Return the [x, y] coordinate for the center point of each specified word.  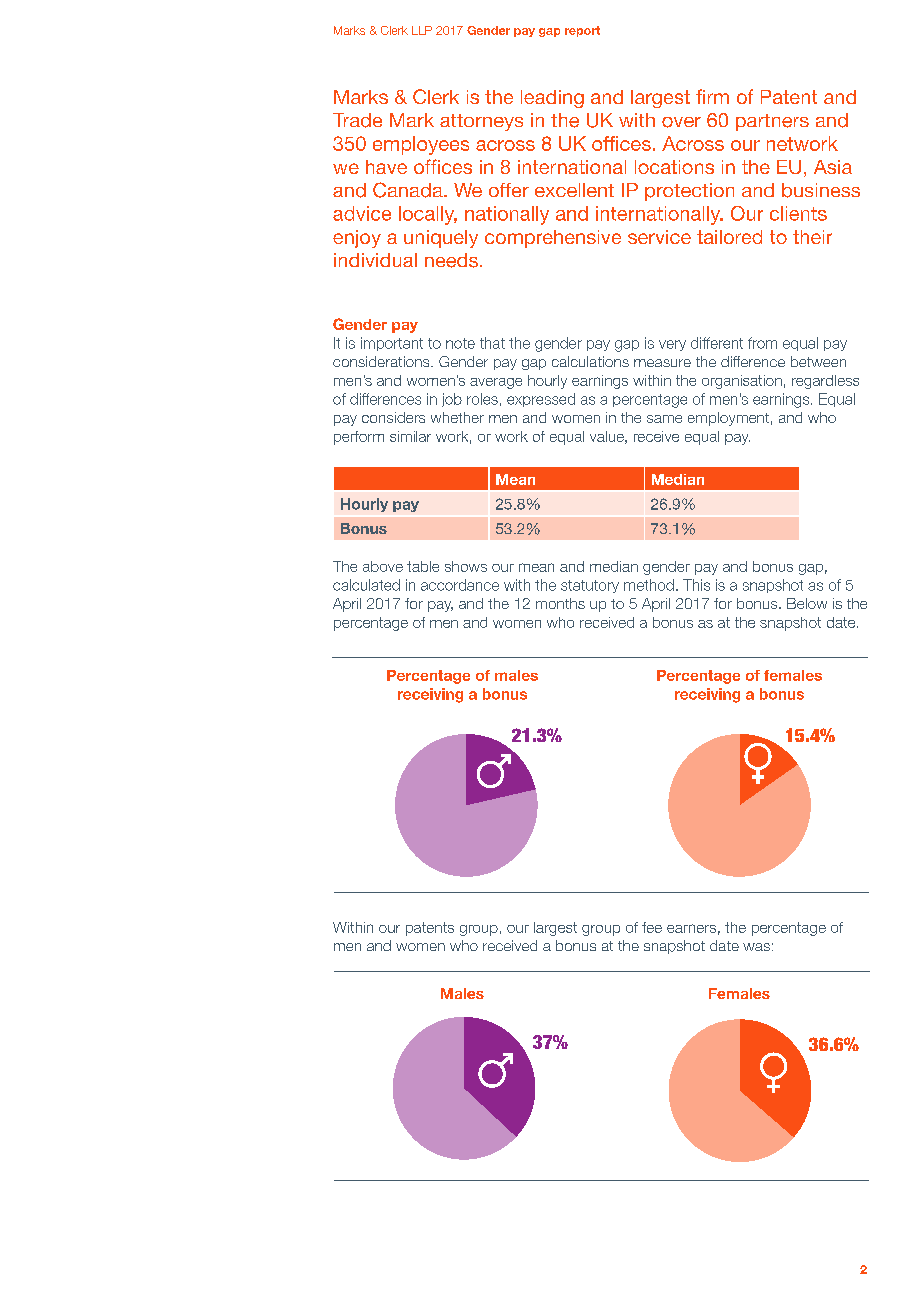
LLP [422, 30]
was [756, 947]
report [582, 31]
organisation [742, 382]
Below [807, 603]
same [664, 419]
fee [652, 927]
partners [772, 122]
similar [410, 436]
